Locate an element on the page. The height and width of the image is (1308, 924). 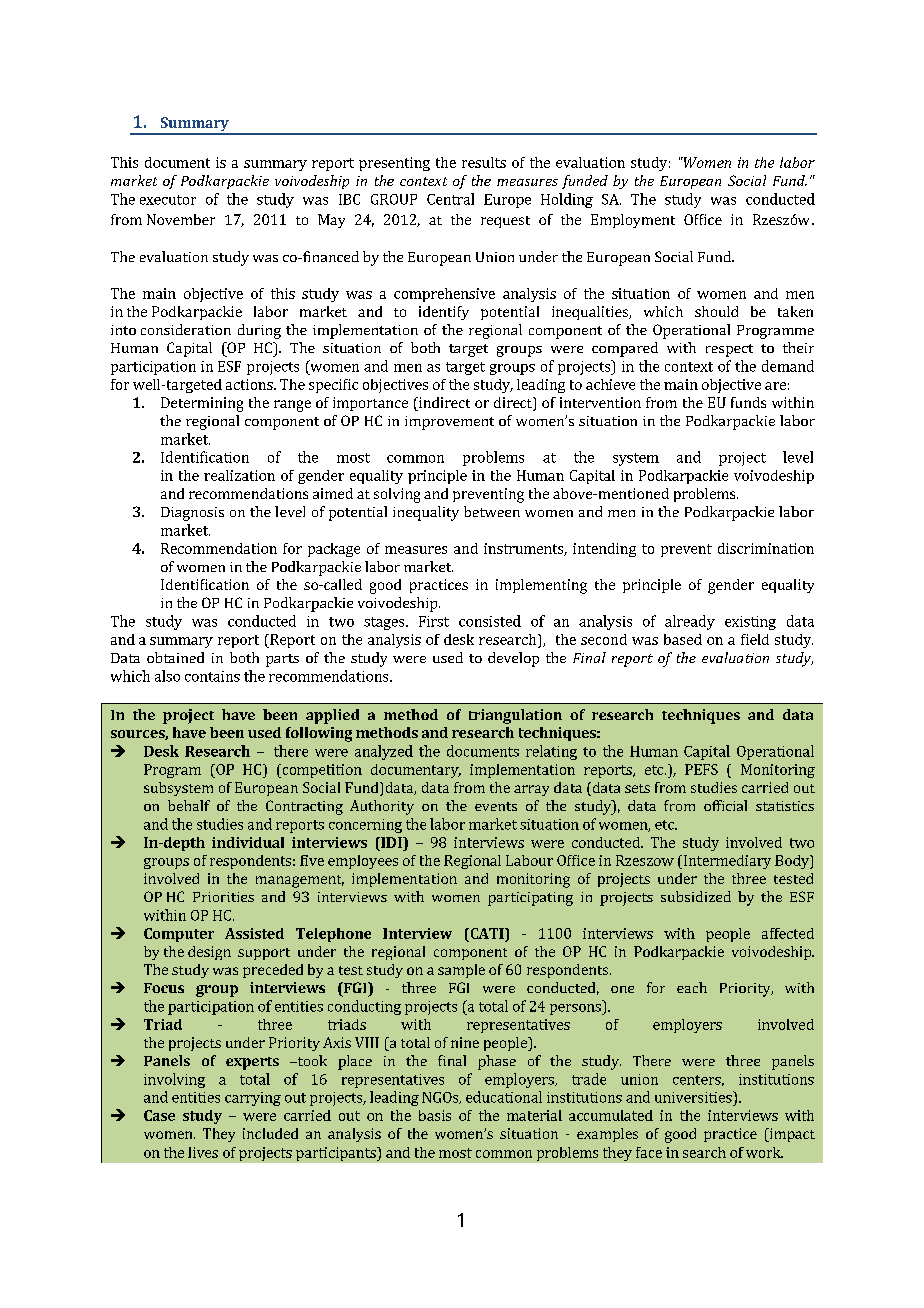
universities is located at coordinates (694, 1097).
